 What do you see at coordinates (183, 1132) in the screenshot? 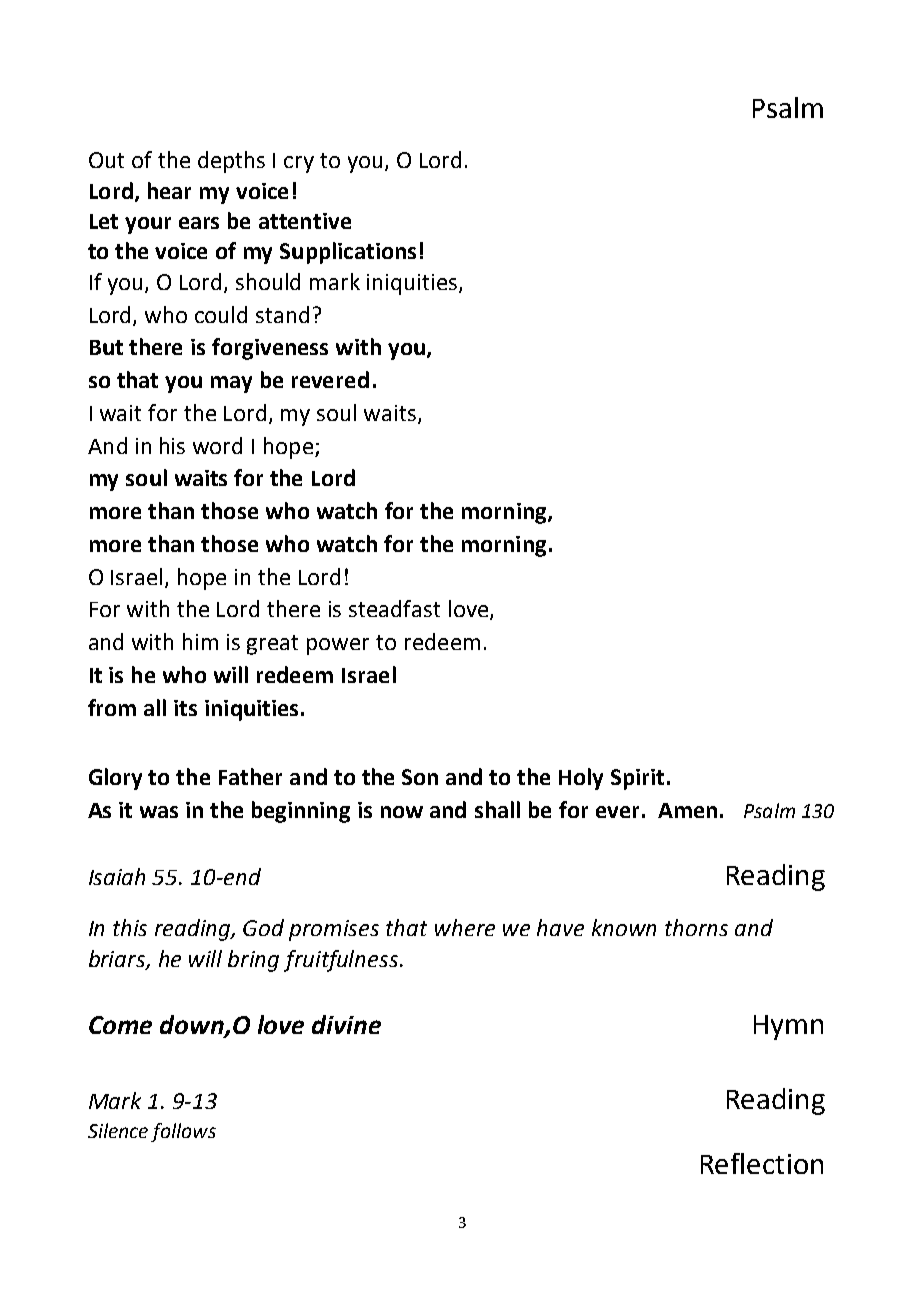
I see `follows` at bounding box center [183, 1132].
